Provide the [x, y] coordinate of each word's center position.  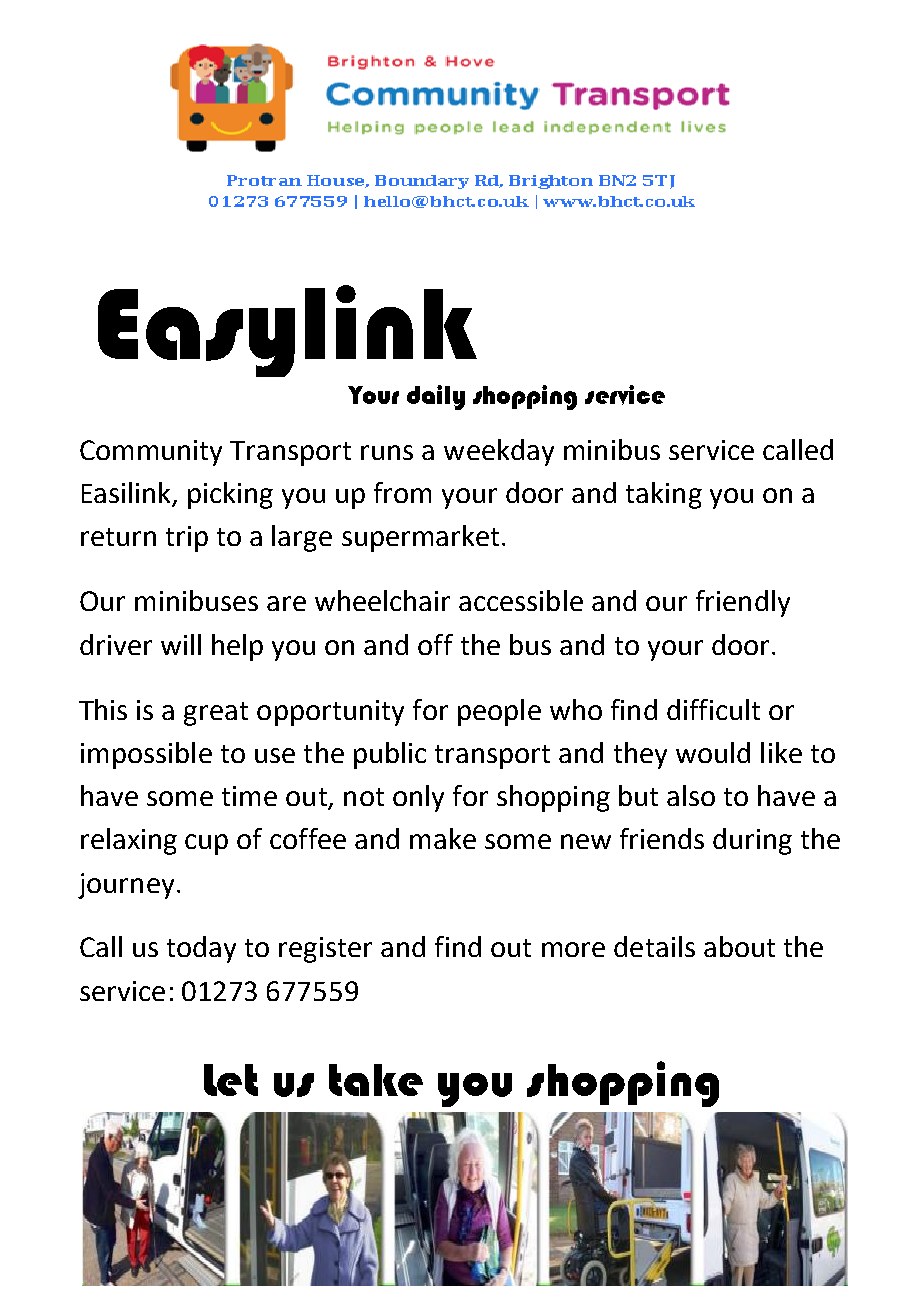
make [443, 838]
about [739, 946]
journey [126, 886]
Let [231, 1080]
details [654, 946]
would [713, 752]
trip [187, 539]
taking [664, 495]
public [390, 755]
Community [151, 453]
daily [436, 397]
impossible [146, 755]
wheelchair [382, 600]
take [376, 1080]
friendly [743, 603]
